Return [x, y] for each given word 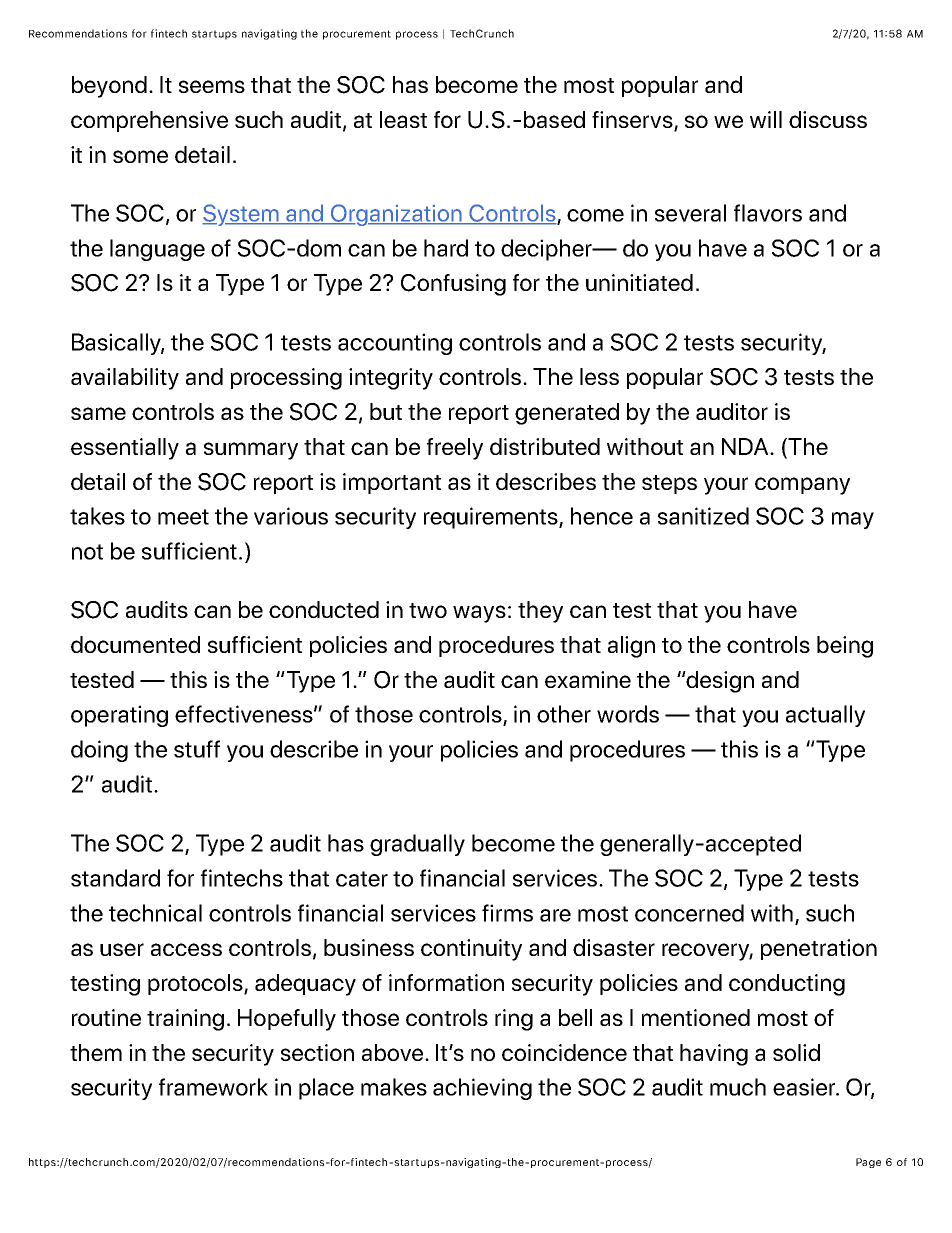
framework [213, 1087]
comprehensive [149, 121]
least [403, 119]
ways [479, 614]
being [845, 647]
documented [135, 644]
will [766, 119]
